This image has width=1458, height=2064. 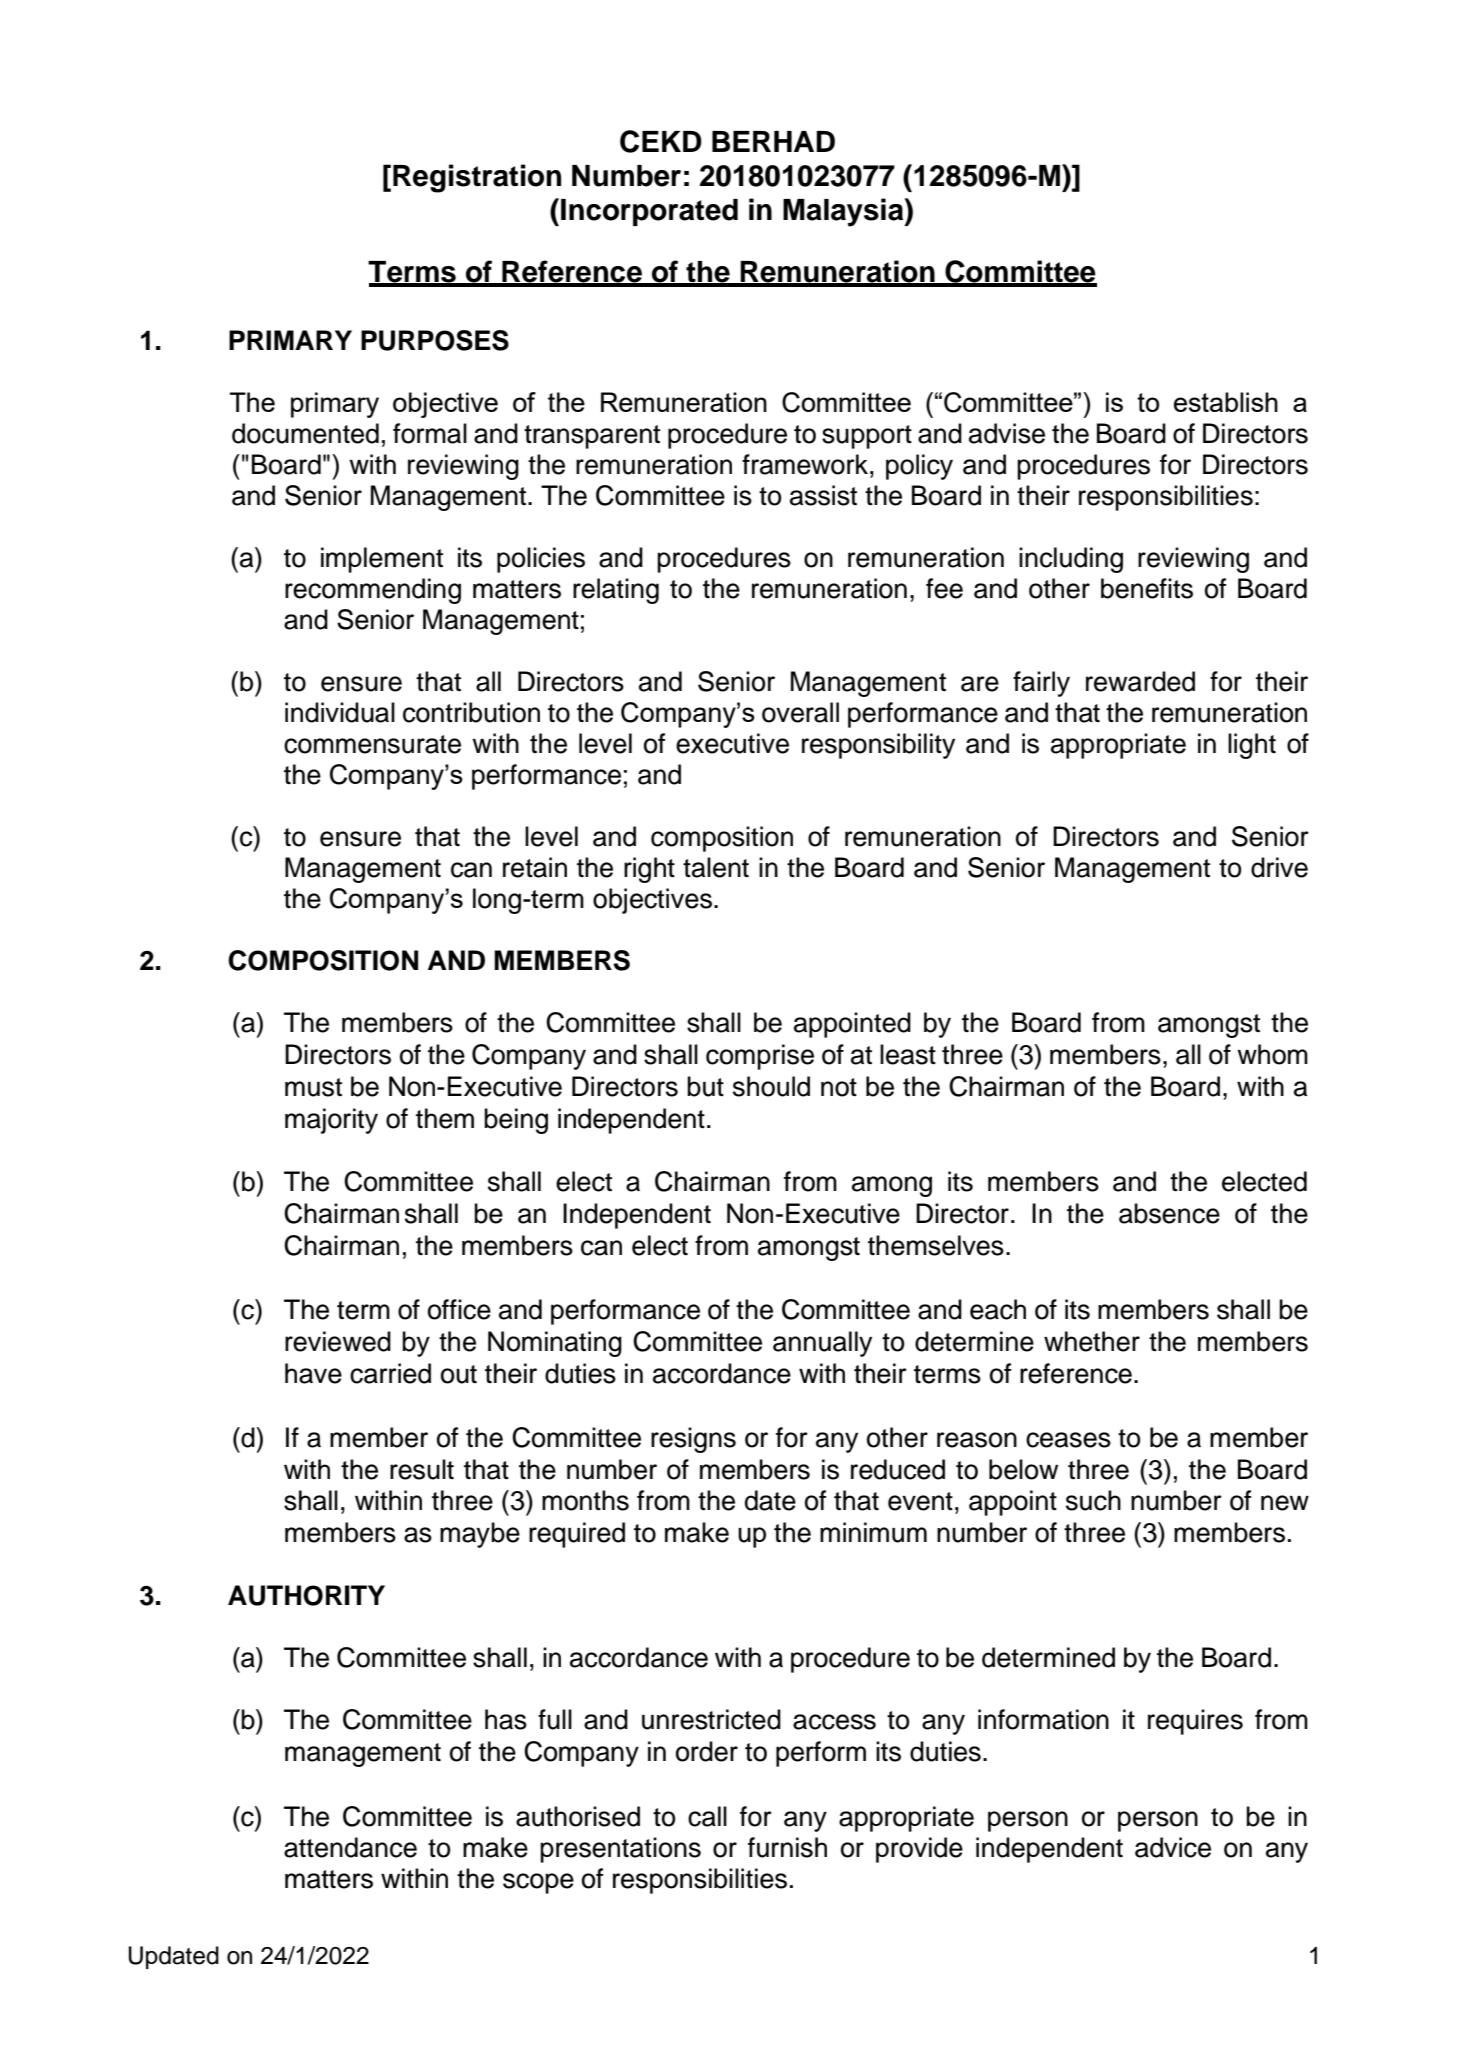 What do you see at coordinates (1226, 402) in the image?
I see `establish` at bounding box center [1226, 402].
